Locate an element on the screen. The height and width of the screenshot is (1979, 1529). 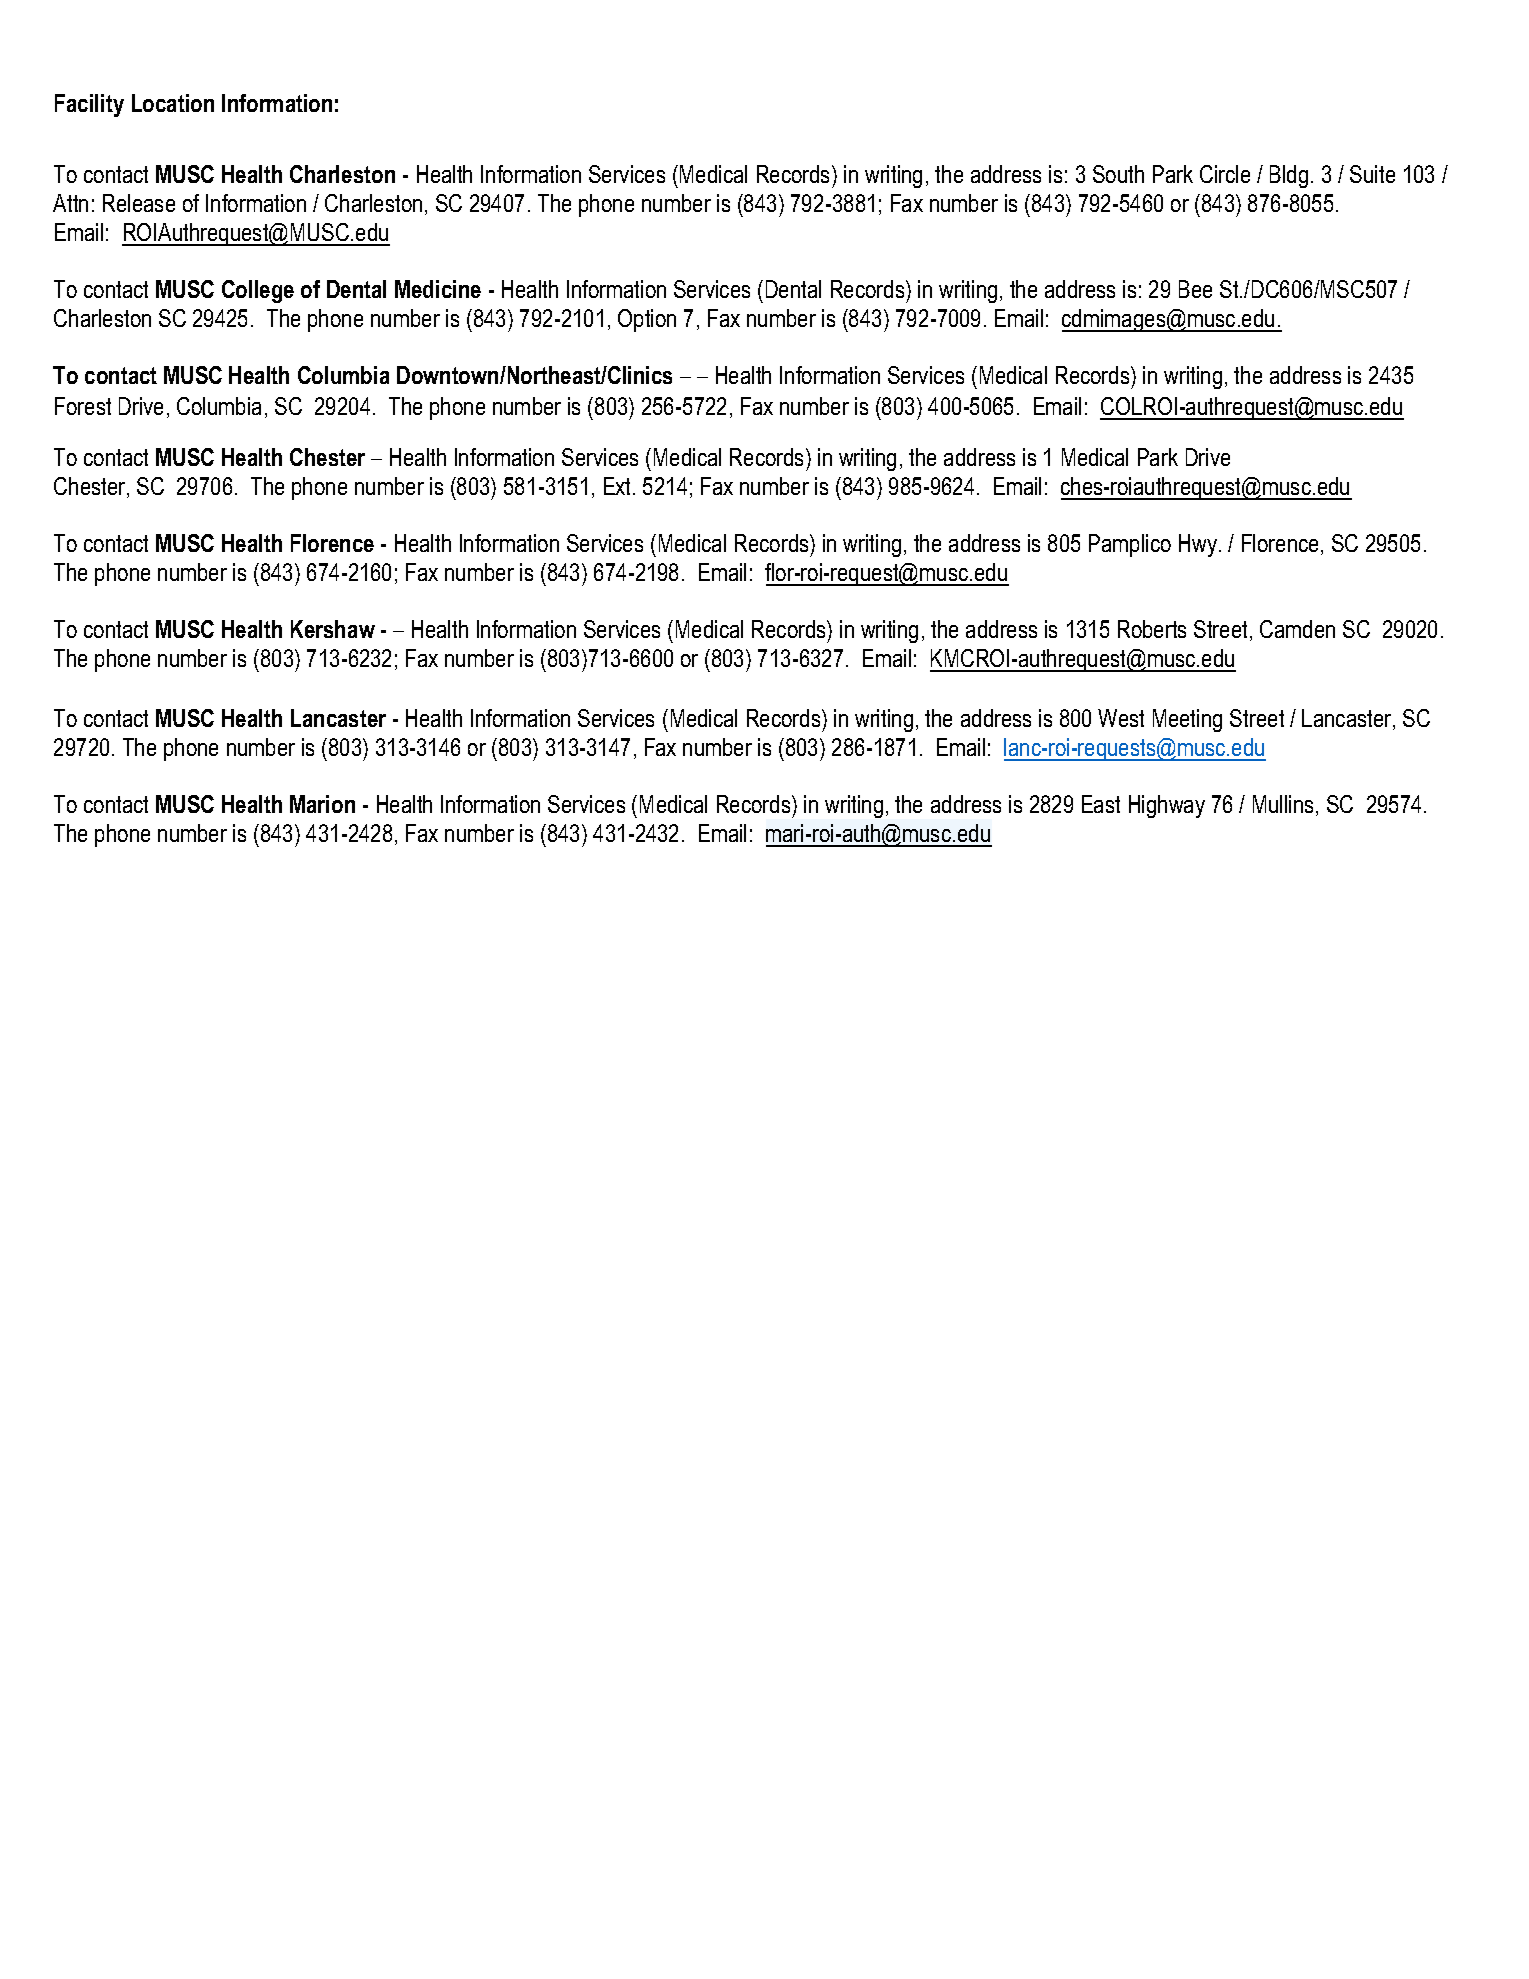
Circle is located at coordinates (1225, 174).
